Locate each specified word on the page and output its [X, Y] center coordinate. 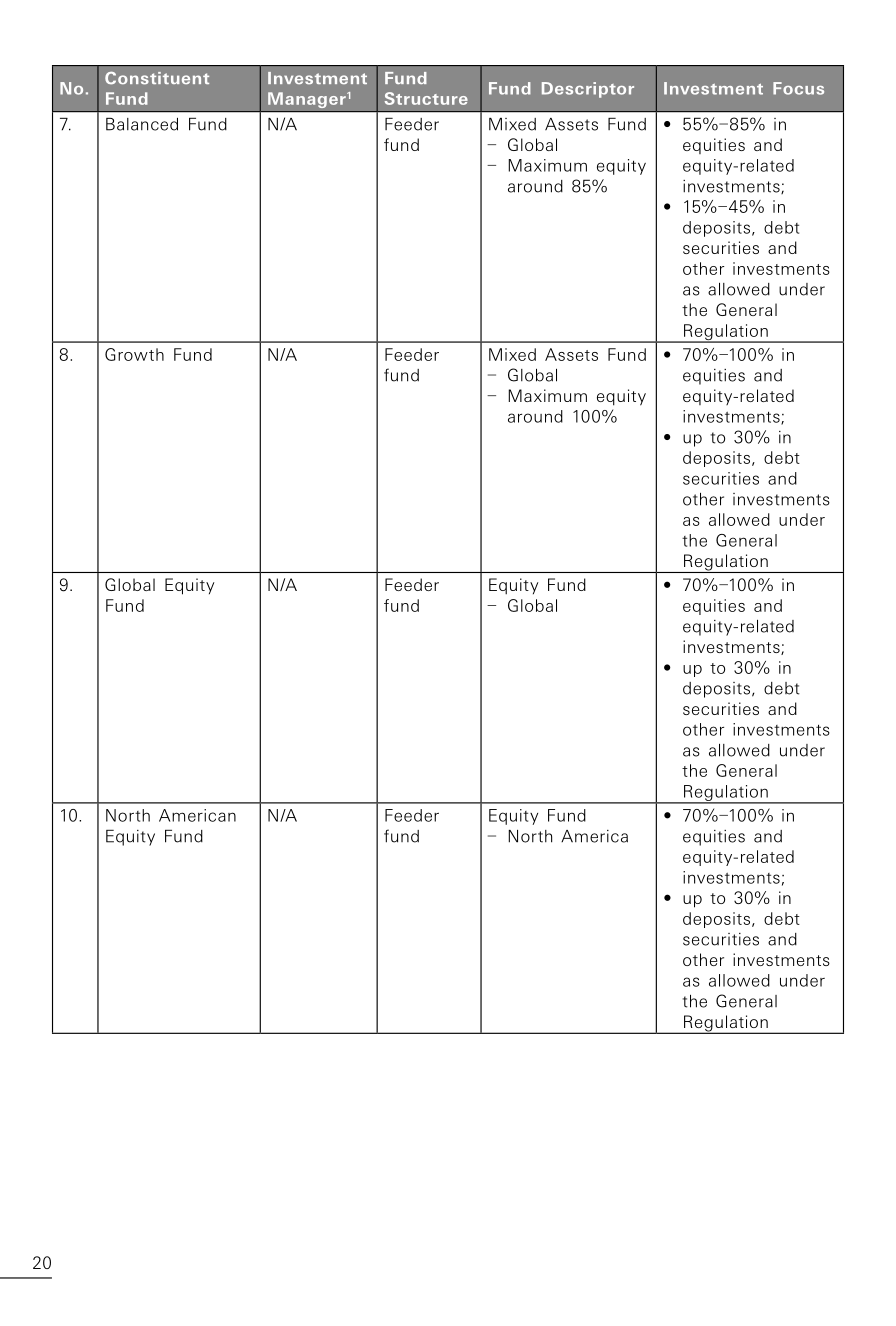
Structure [426, 98]
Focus [798, 88]
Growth [134, 354]
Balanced [142, 124]
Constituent [157, 78]
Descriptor [588, 90]
